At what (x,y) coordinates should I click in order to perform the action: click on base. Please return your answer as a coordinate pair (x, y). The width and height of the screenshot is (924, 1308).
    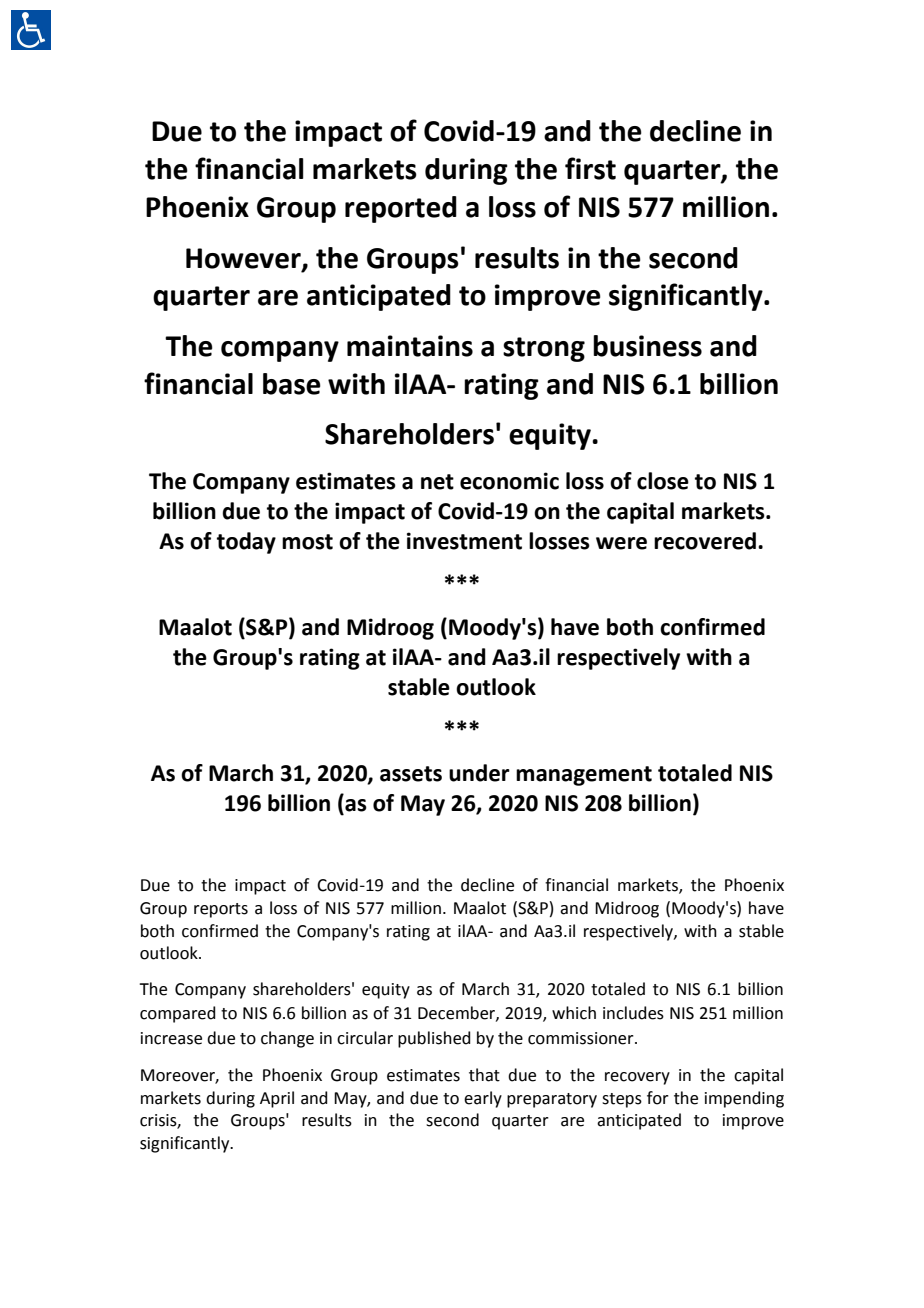
    Looking at the image, I should click on (292, 384).
